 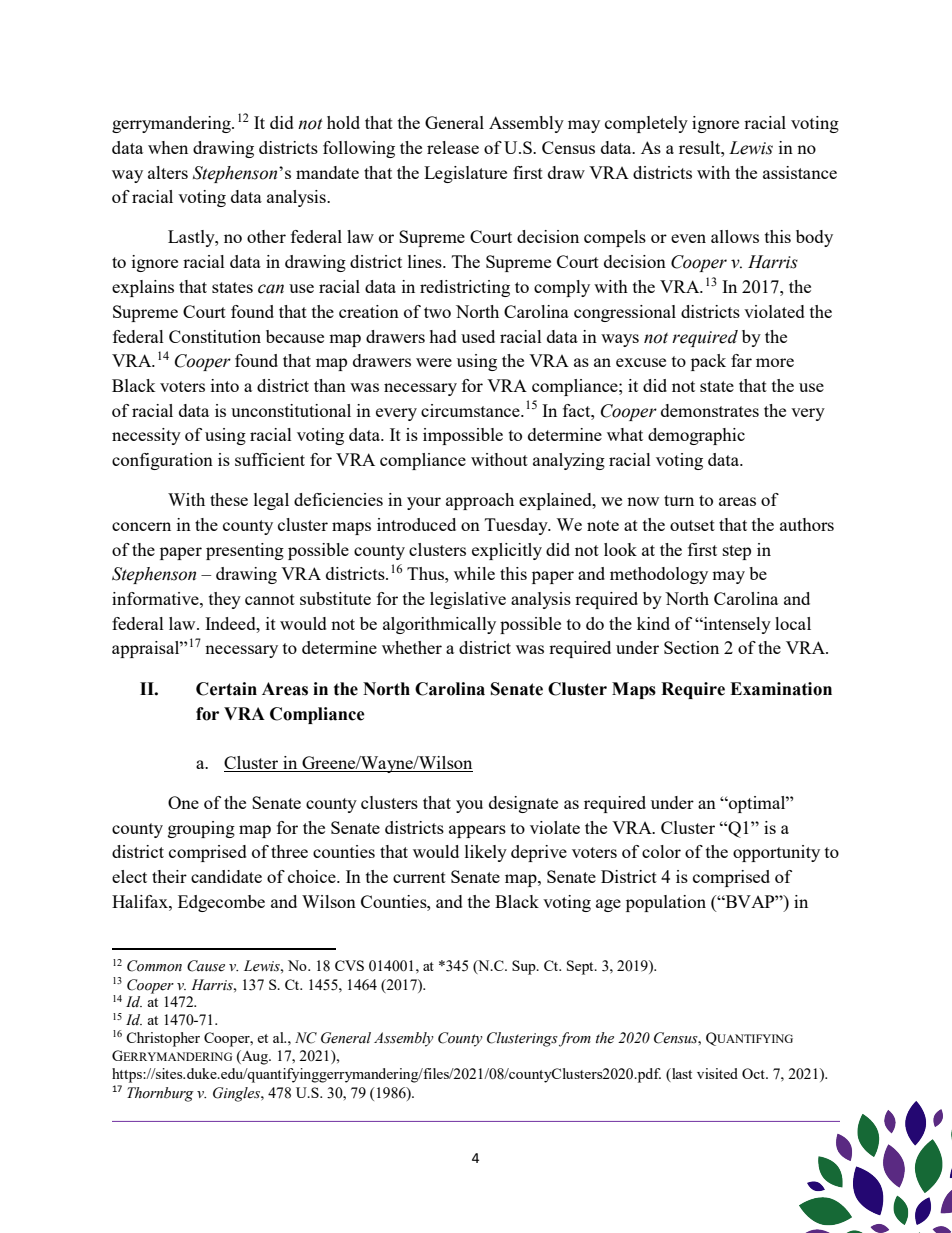 What do you see at coordinates (453, 147) in the page?
I see `release` at bounding box center [453, 147].
